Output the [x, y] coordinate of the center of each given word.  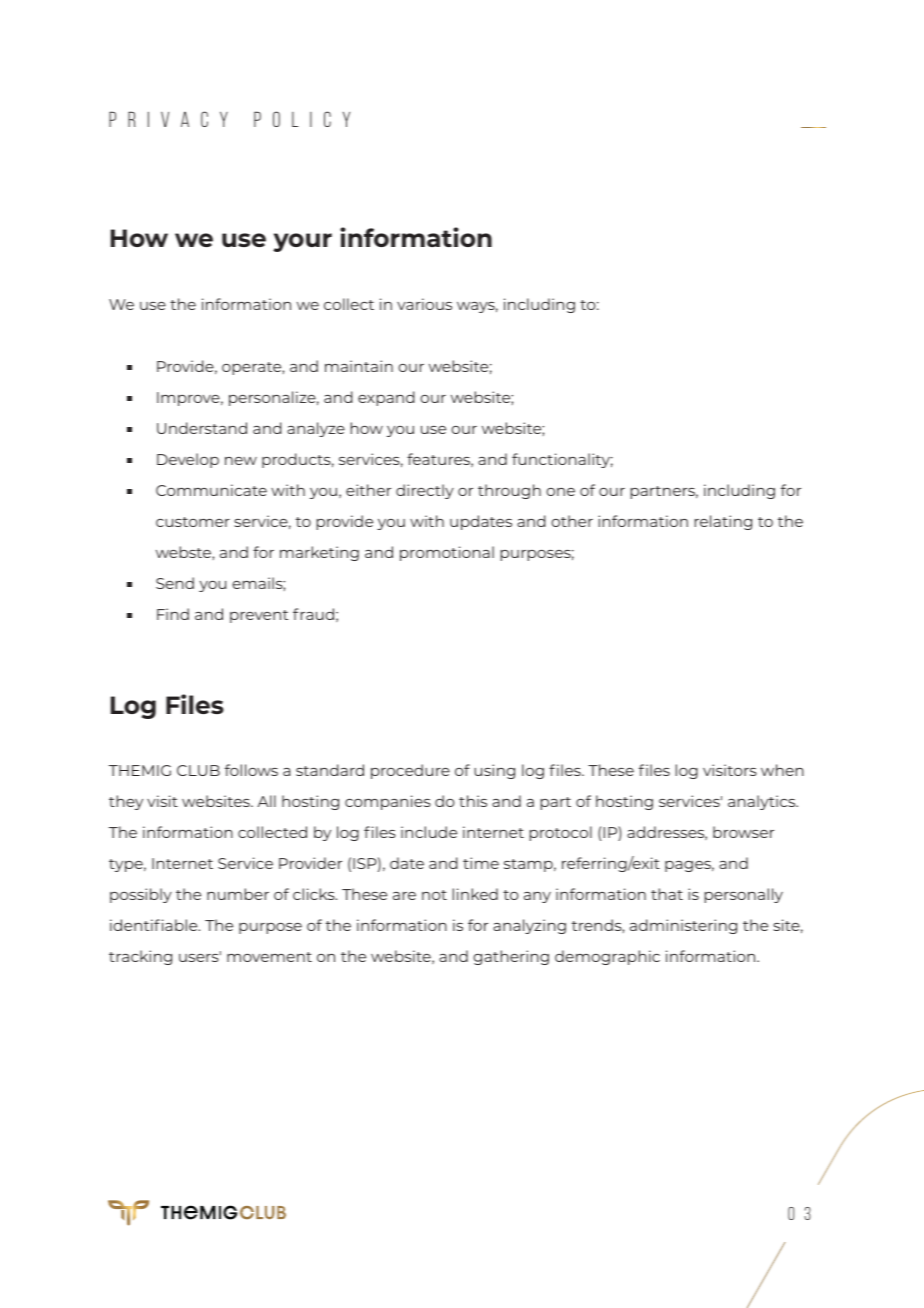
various [424, 304]
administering [683, 926]
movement [269, 957]
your [302, 242]
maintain [359, 366]
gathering [511, 957]
